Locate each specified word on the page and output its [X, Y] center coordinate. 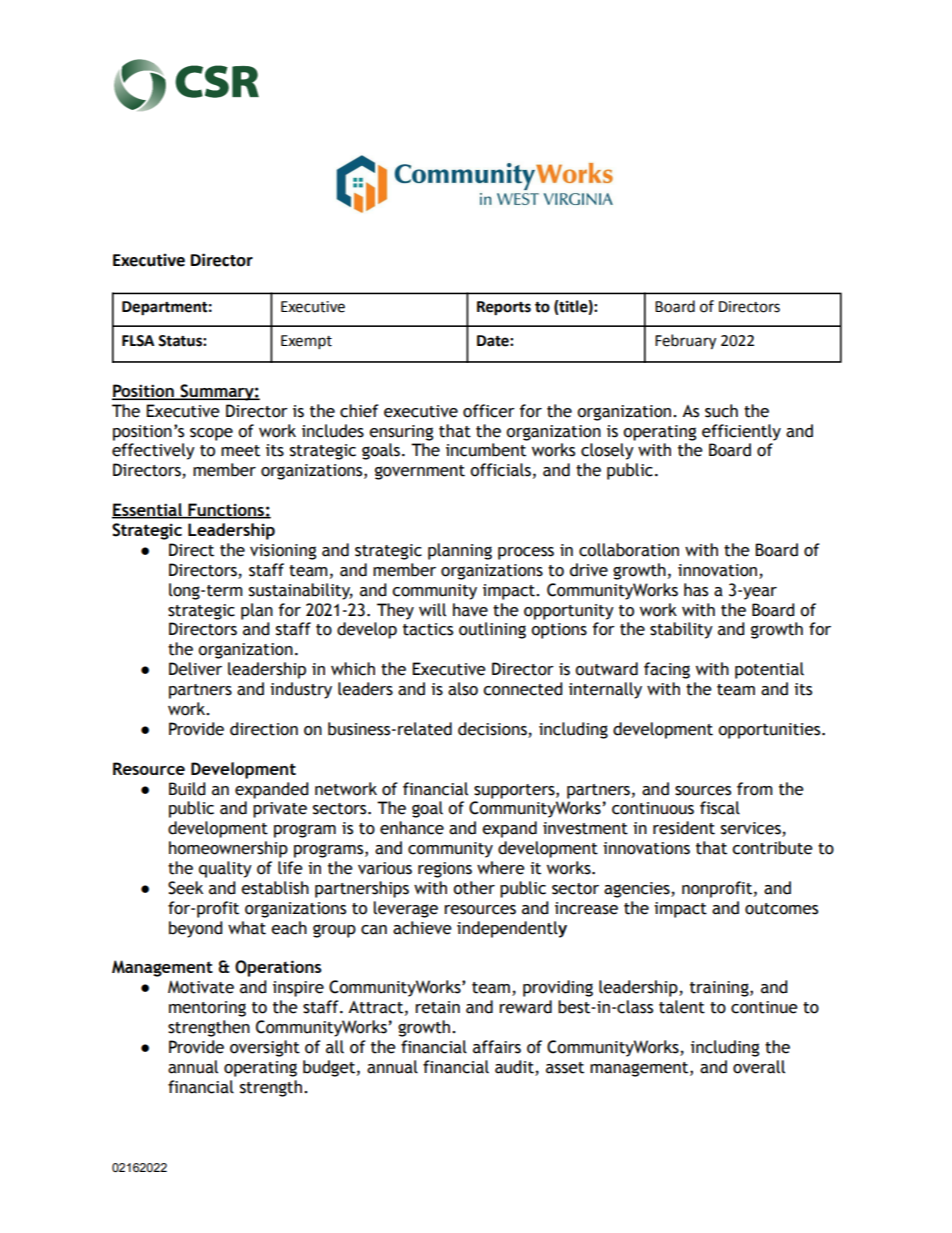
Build [187, 789]
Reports [504, 308]
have [470, 610]
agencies [638, 890]
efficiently [741, 432]
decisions [492, 729]
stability [681, 630]
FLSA [138, 341]
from [755, 789]
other [474, 888]
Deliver [195, 669]
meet [240, 451]
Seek [185, 888]
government [420, 472]
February [685, 342]
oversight [265, 1048]
